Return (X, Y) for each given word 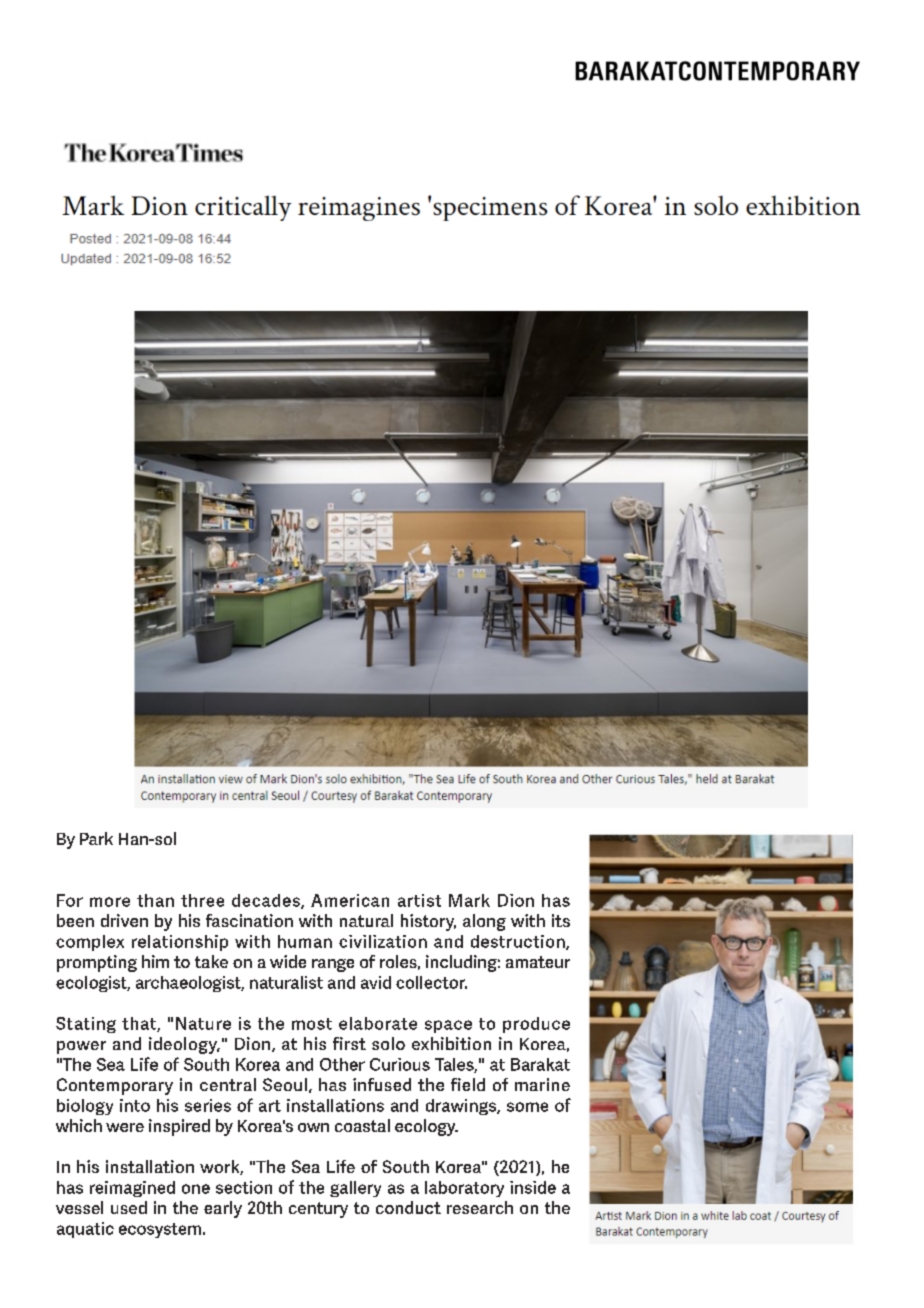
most (312, 1024)
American (350, 900)
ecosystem (160, 1230)
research (480, 1207)
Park (96, 838)
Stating (86, 1025)
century (318, 1210)
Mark (469, 900)
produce (536, 1025)
